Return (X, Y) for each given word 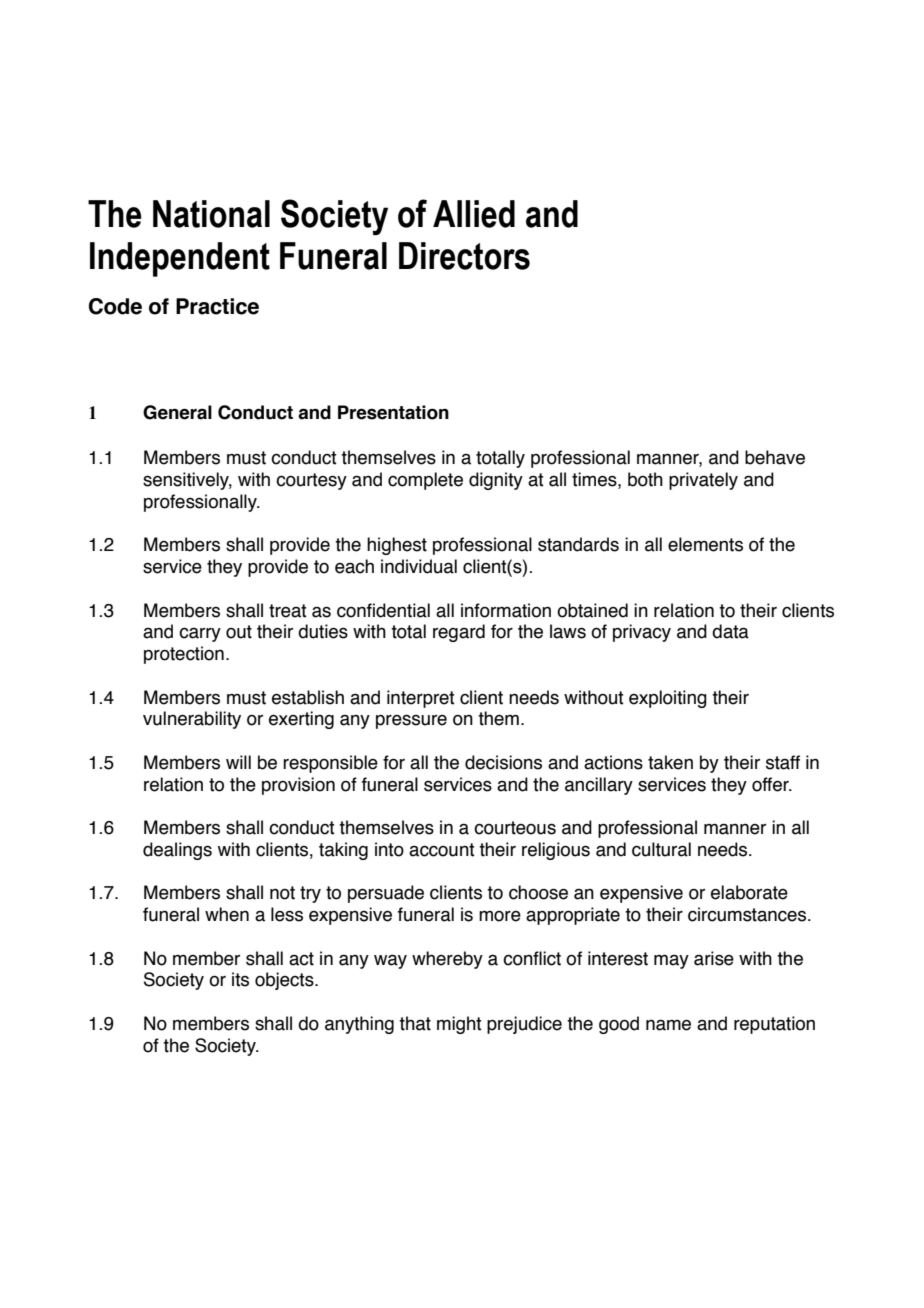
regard (459, 633)
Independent (180, 259)
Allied (474, 214)
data (730, 631)
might (459, 1025)
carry (200, 634)
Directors (464, 256)
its (240, 979)
